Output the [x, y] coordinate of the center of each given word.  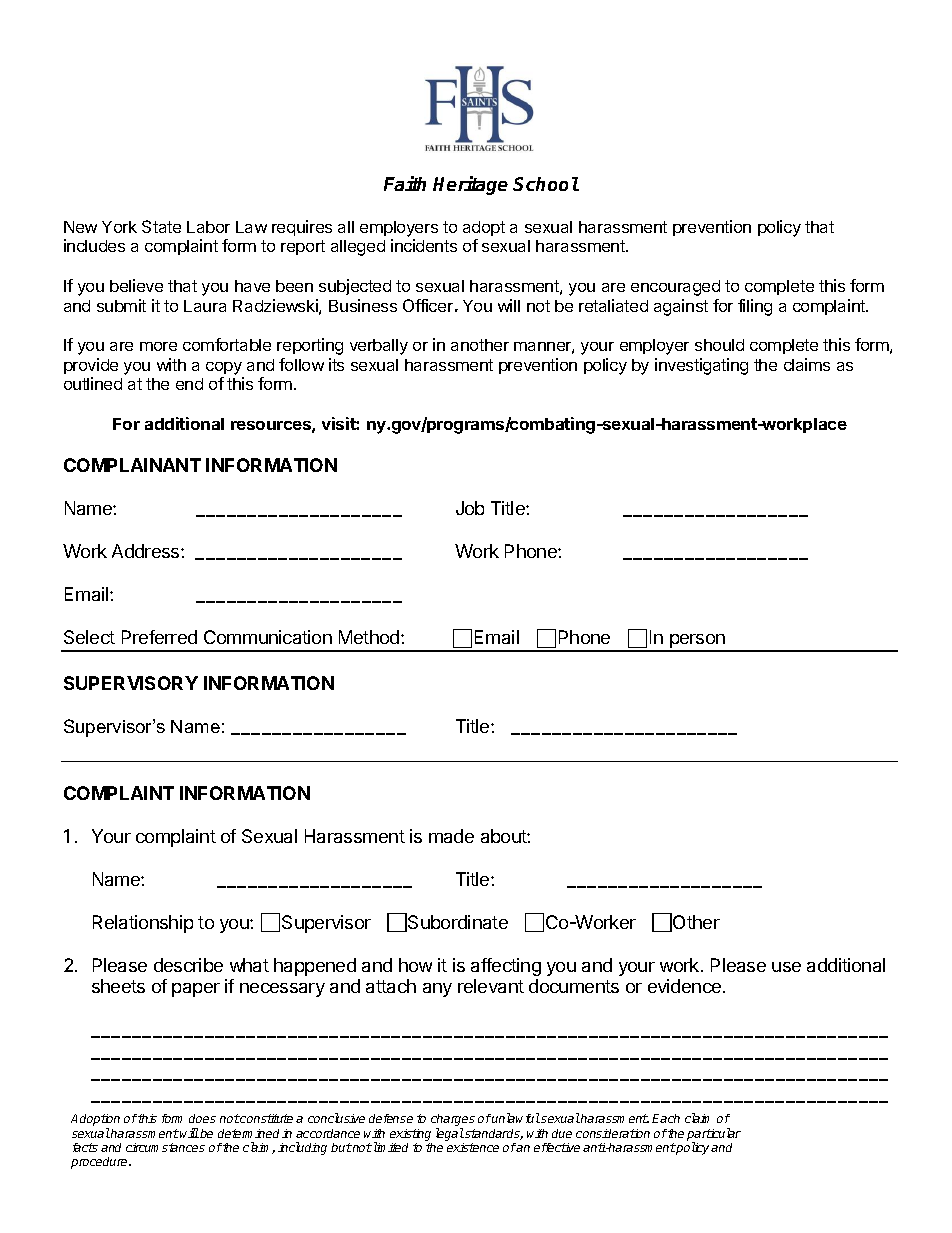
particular [714, 1135]
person [697, 642]
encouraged [675, 288]
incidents [424, 245]
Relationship [143, 924]
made [451, 836]
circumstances [165, 1147]
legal [450, 1134]
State [161, 226]
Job [470, 508]
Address [147, 551]
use [786, 967]
